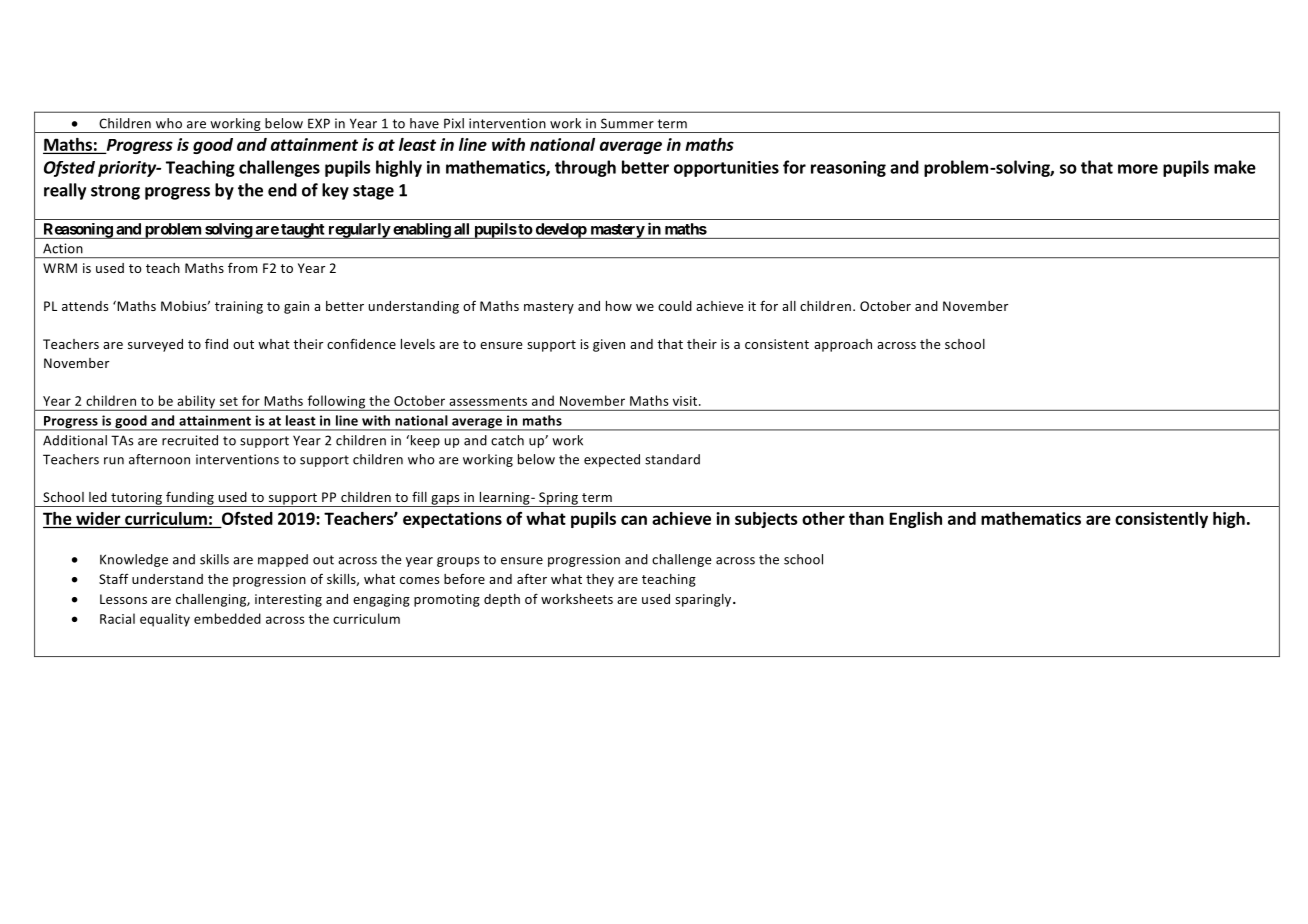 This image has height=924, width=1308. I want to click on embedded, so click(227, 618).
